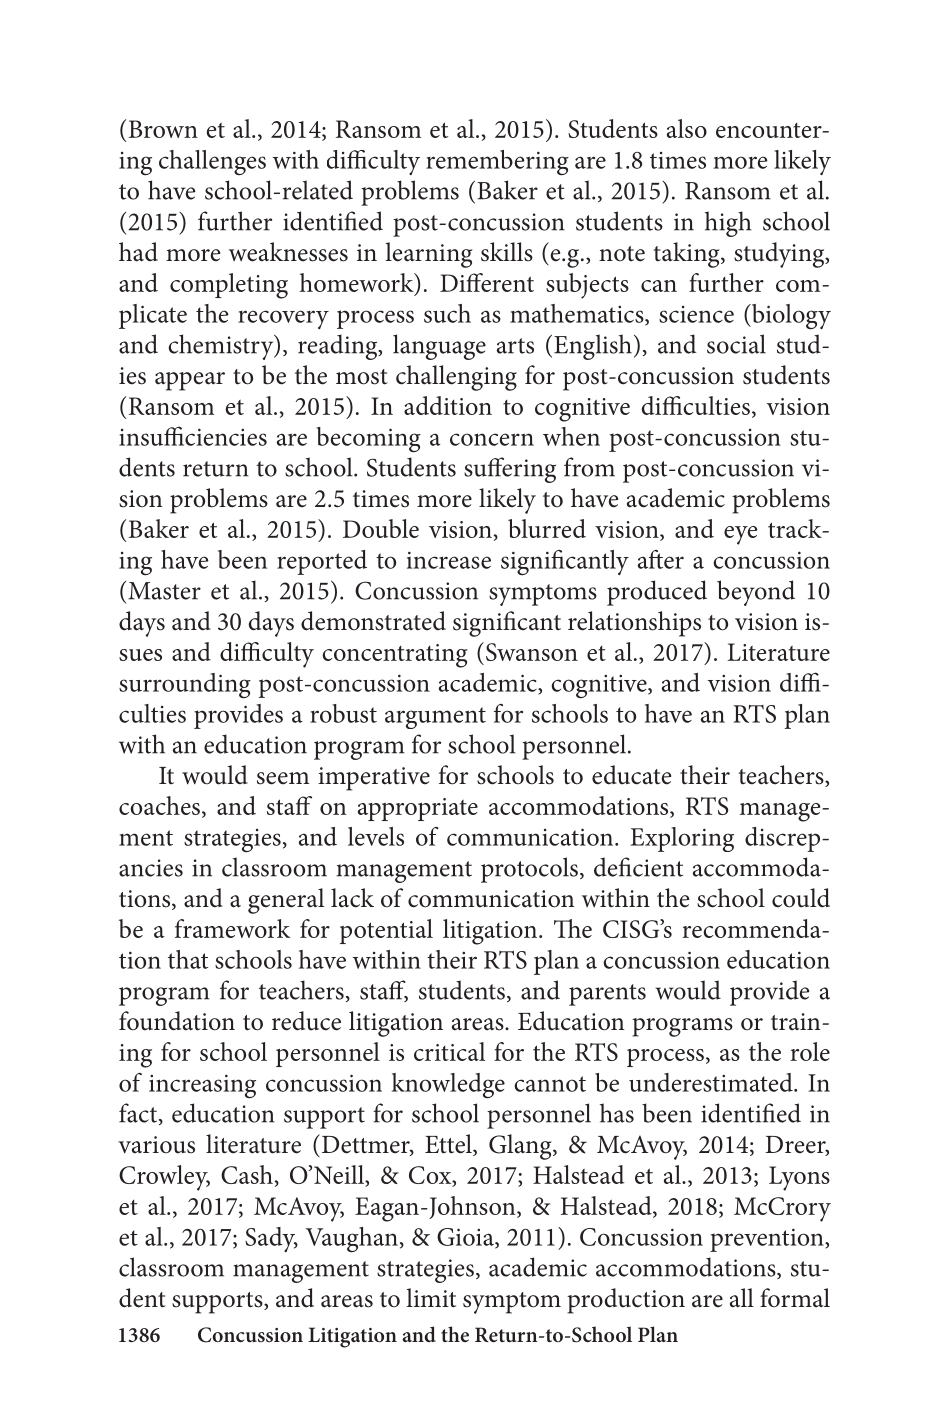  Describe the element at coordinates (222, 347) in the screenshot. I see `chemistry` at that location.
